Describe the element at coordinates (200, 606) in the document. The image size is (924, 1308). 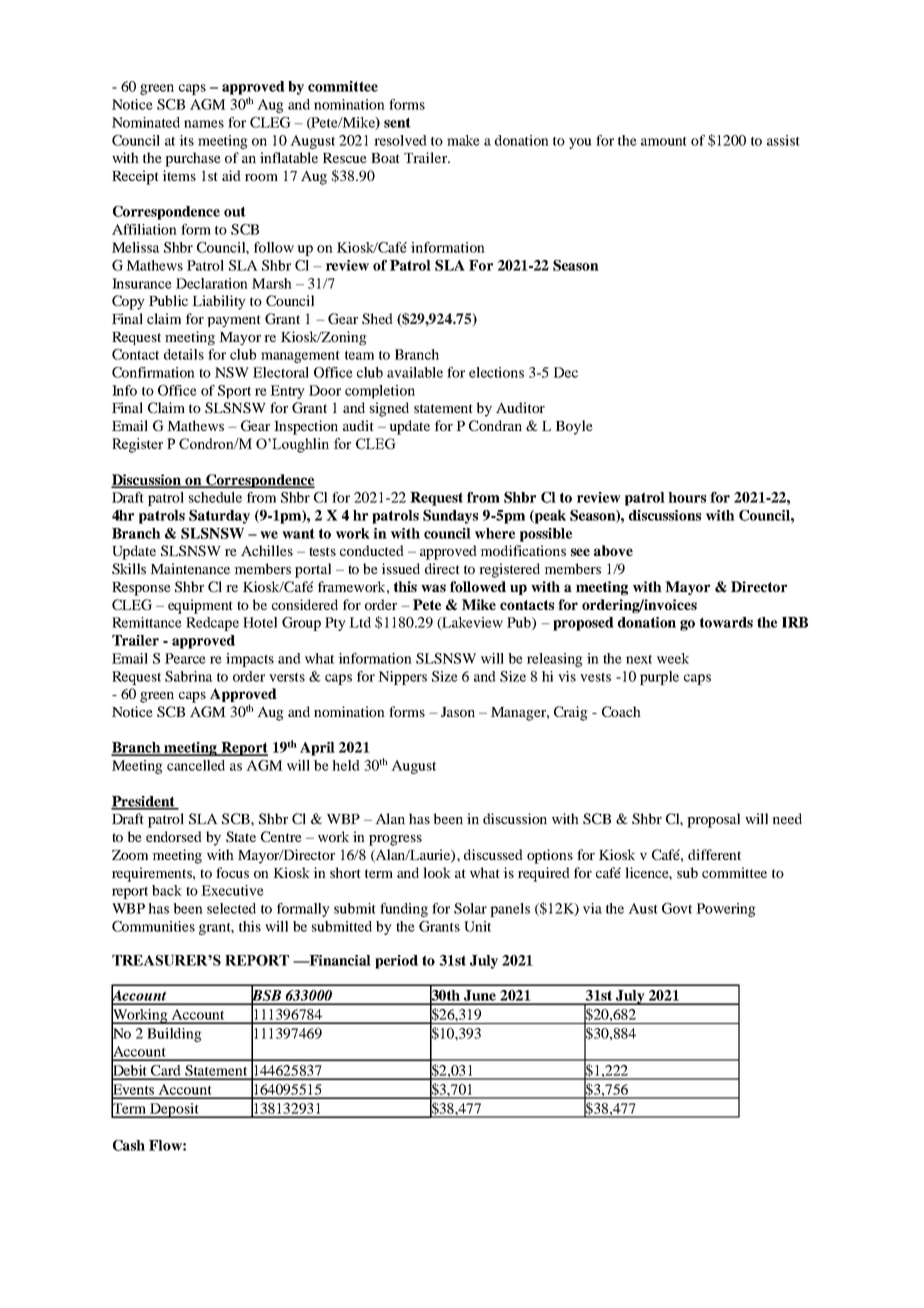
I see `equipment` at that location.
